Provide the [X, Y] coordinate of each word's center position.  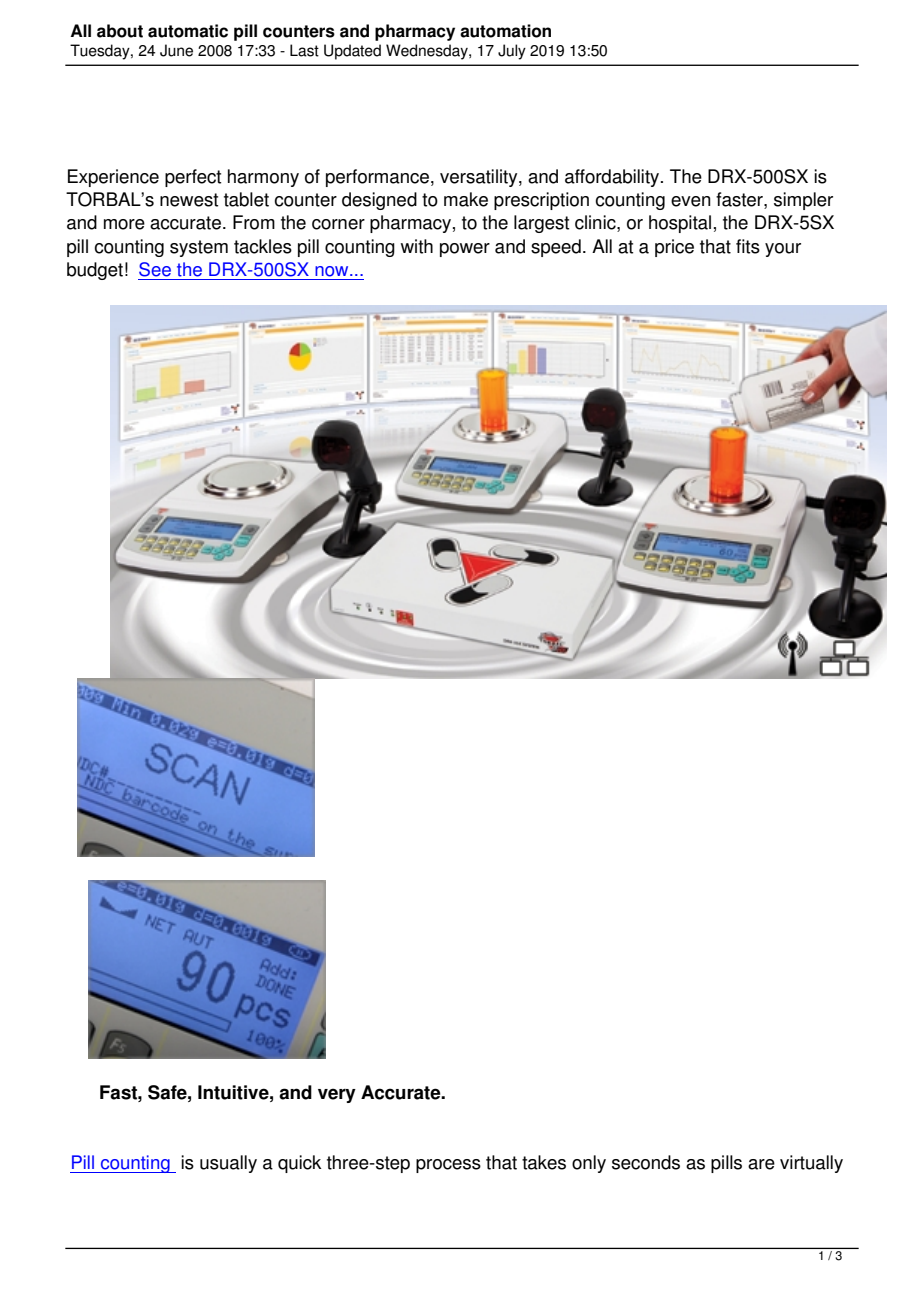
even [691, 201]
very [337, 1095]
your [783, 250]
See [155, 269]
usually [228, 1164]
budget [95, 271]
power [465, 250]
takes [544, 1162]
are [761, 1164]
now [333, 271]
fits [748, 246]
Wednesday [428, 52]
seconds [646, 1162]
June [176, 50]
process [448, 1166]
